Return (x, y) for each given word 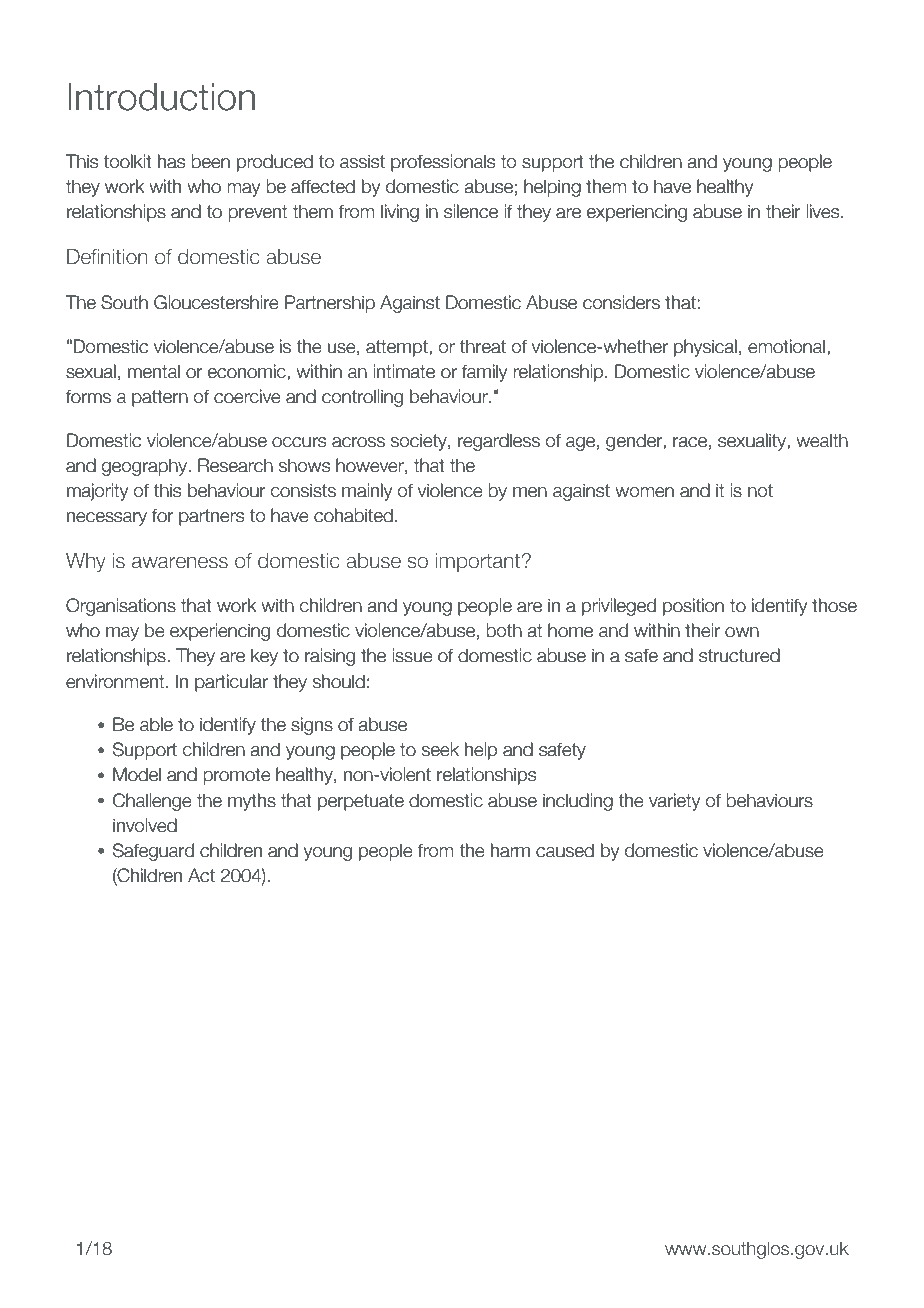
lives (824, 211)
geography (146, 467)
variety (674, 802)
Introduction (162, 97)
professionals (443, 163)
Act (201, 875)
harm (510, 850)
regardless (499, 442)
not (760, 491)
